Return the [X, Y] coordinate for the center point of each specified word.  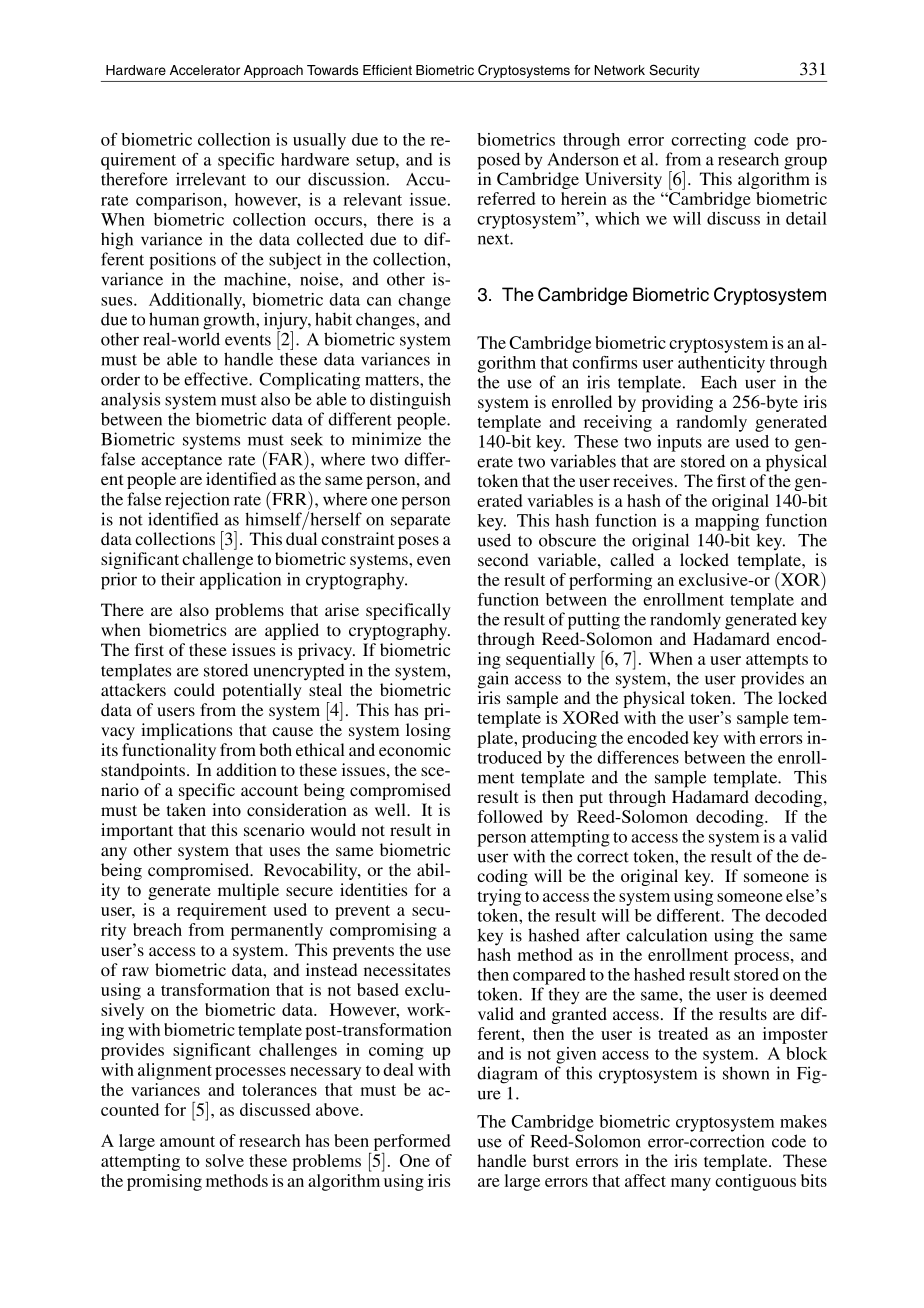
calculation [666, 935]
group [805, 163]
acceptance [181, 462]
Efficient [387, 70]
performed [412, 1142]
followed [510, 816]
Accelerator [205, 70]
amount [187, 1141]
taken [186, 809]
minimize [386, 439]
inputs [679, 443]
